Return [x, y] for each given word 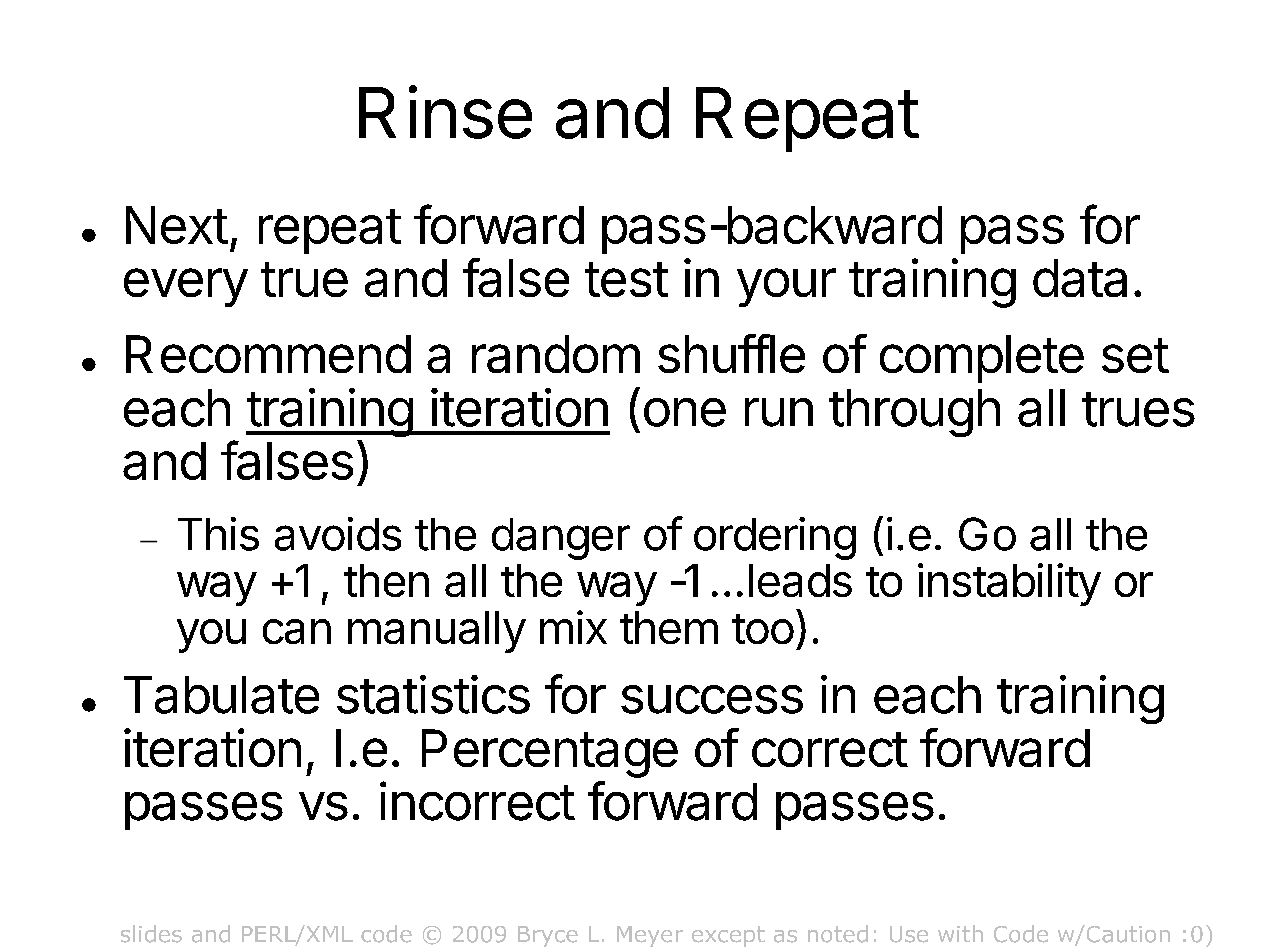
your [786, 287]
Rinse [445, 112]
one [685, 412]
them [669, 627]
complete [982, 359]
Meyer [650, 936]
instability [1009, 584]
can [297, 631]
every [186, 287]
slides [151, 934]
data [1080, 278]
